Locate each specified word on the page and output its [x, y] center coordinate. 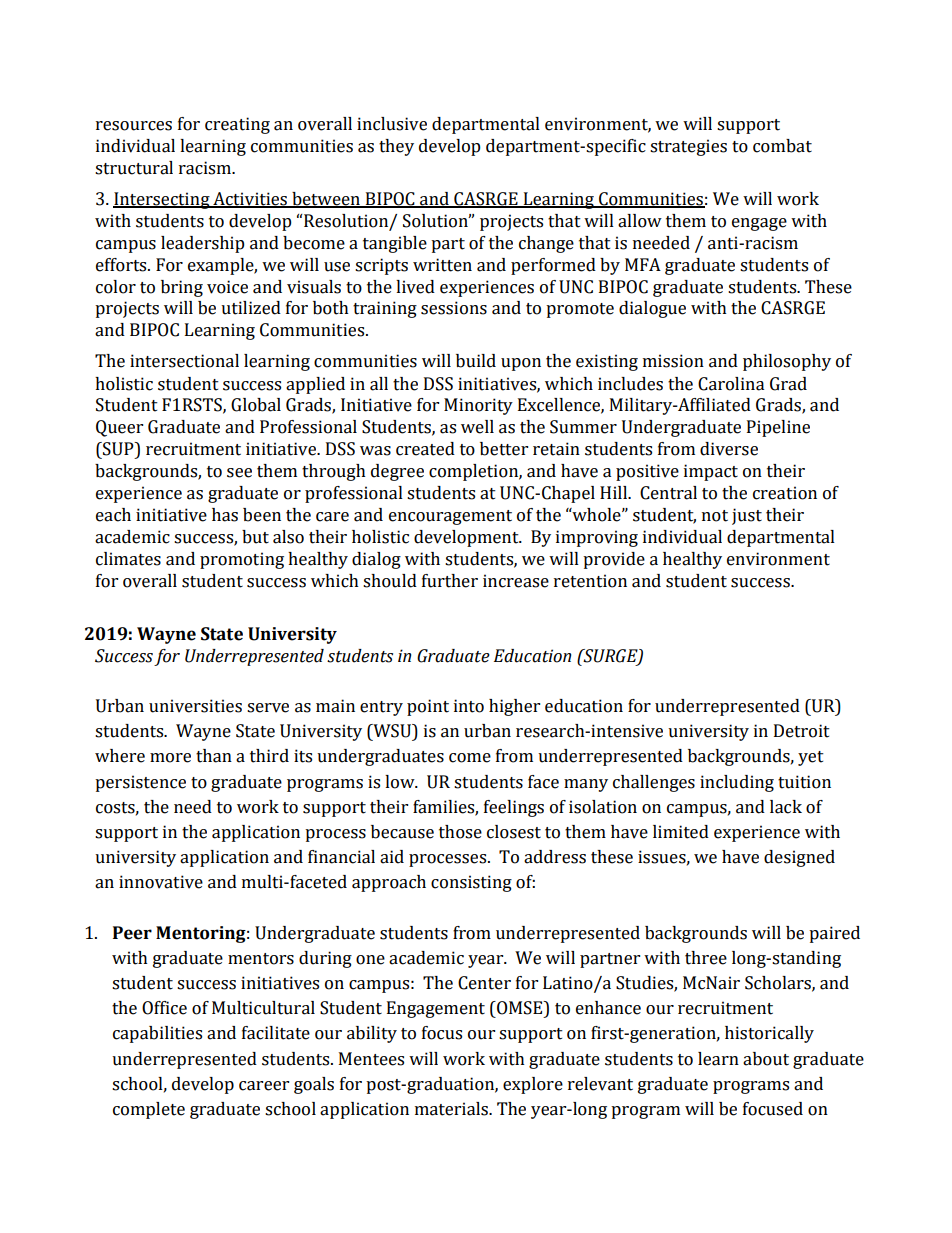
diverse [729, 449]
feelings [514, 808]
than [214, 756]
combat [782, 146]
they [396, 147]
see [239, 473]
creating [237, 125]
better [504, 449]
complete [149, 1110]
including [737, 783]
